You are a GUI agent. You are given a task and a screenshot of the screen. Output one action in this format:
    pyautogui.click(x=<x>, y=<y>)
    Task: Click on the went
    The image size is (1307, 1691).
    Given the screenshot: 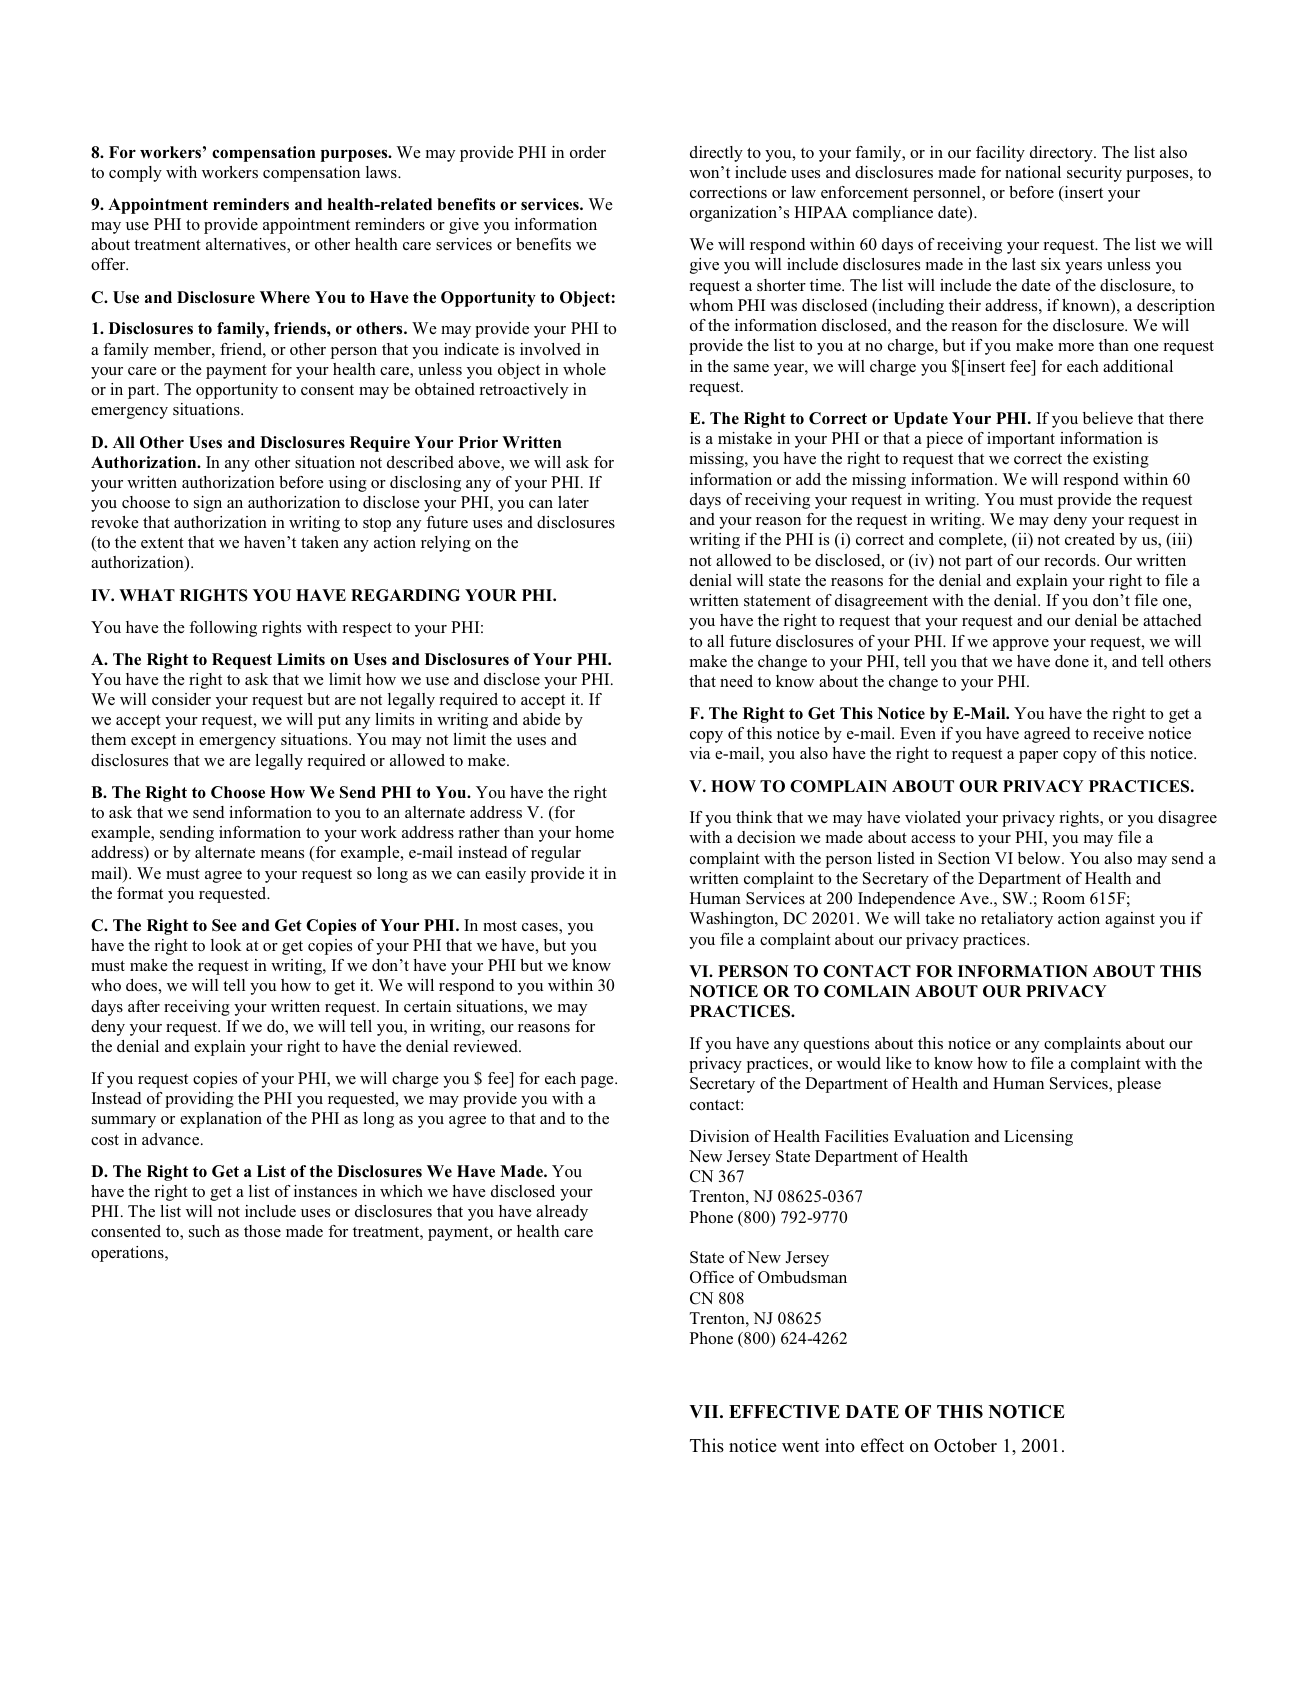 What is the action you would take?
    pyautogui.click(x=800, y=1446)
